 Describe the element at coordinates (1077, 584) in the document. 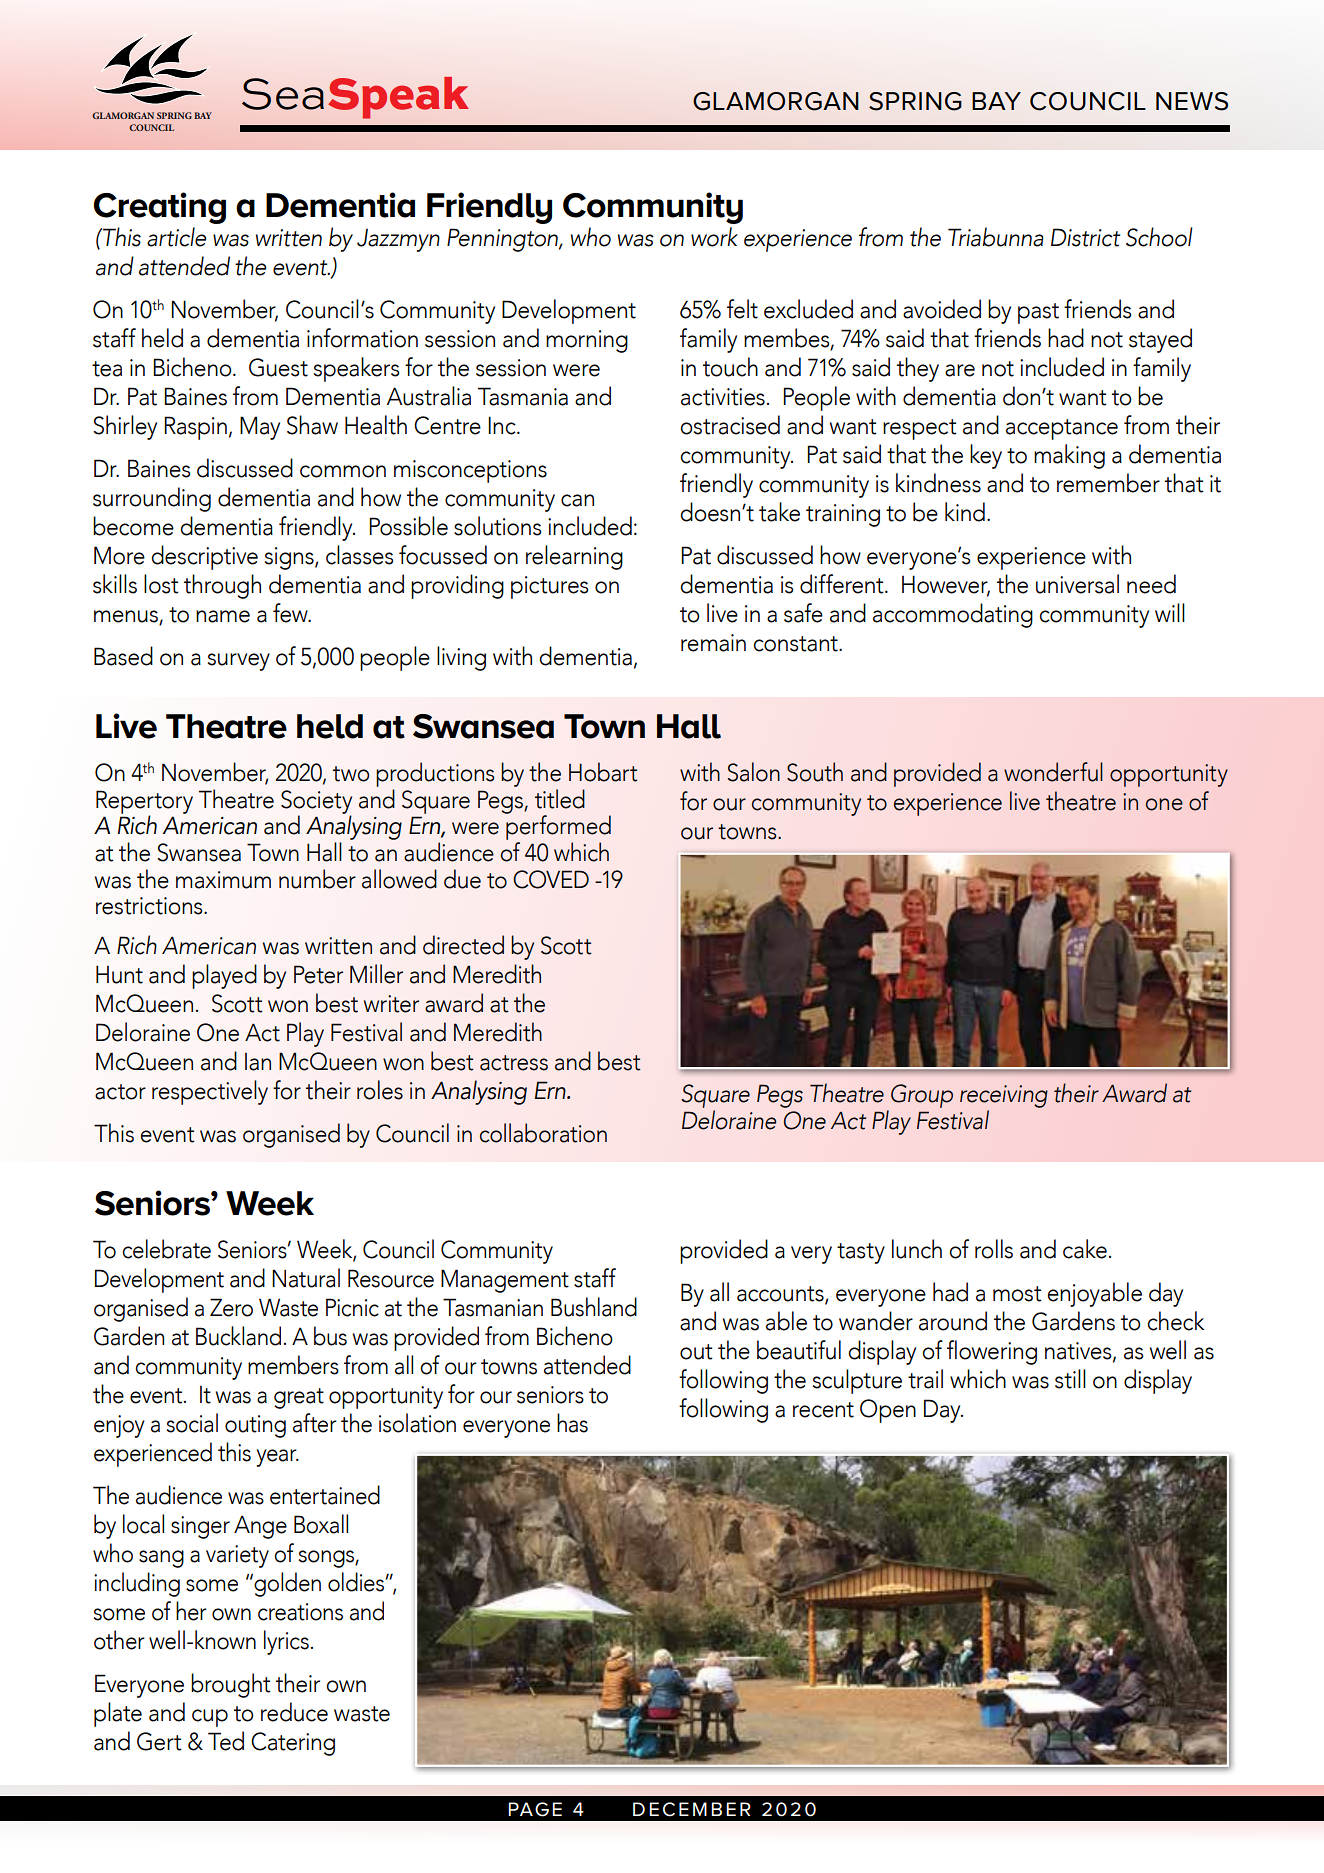

I see `universal` at that location.
